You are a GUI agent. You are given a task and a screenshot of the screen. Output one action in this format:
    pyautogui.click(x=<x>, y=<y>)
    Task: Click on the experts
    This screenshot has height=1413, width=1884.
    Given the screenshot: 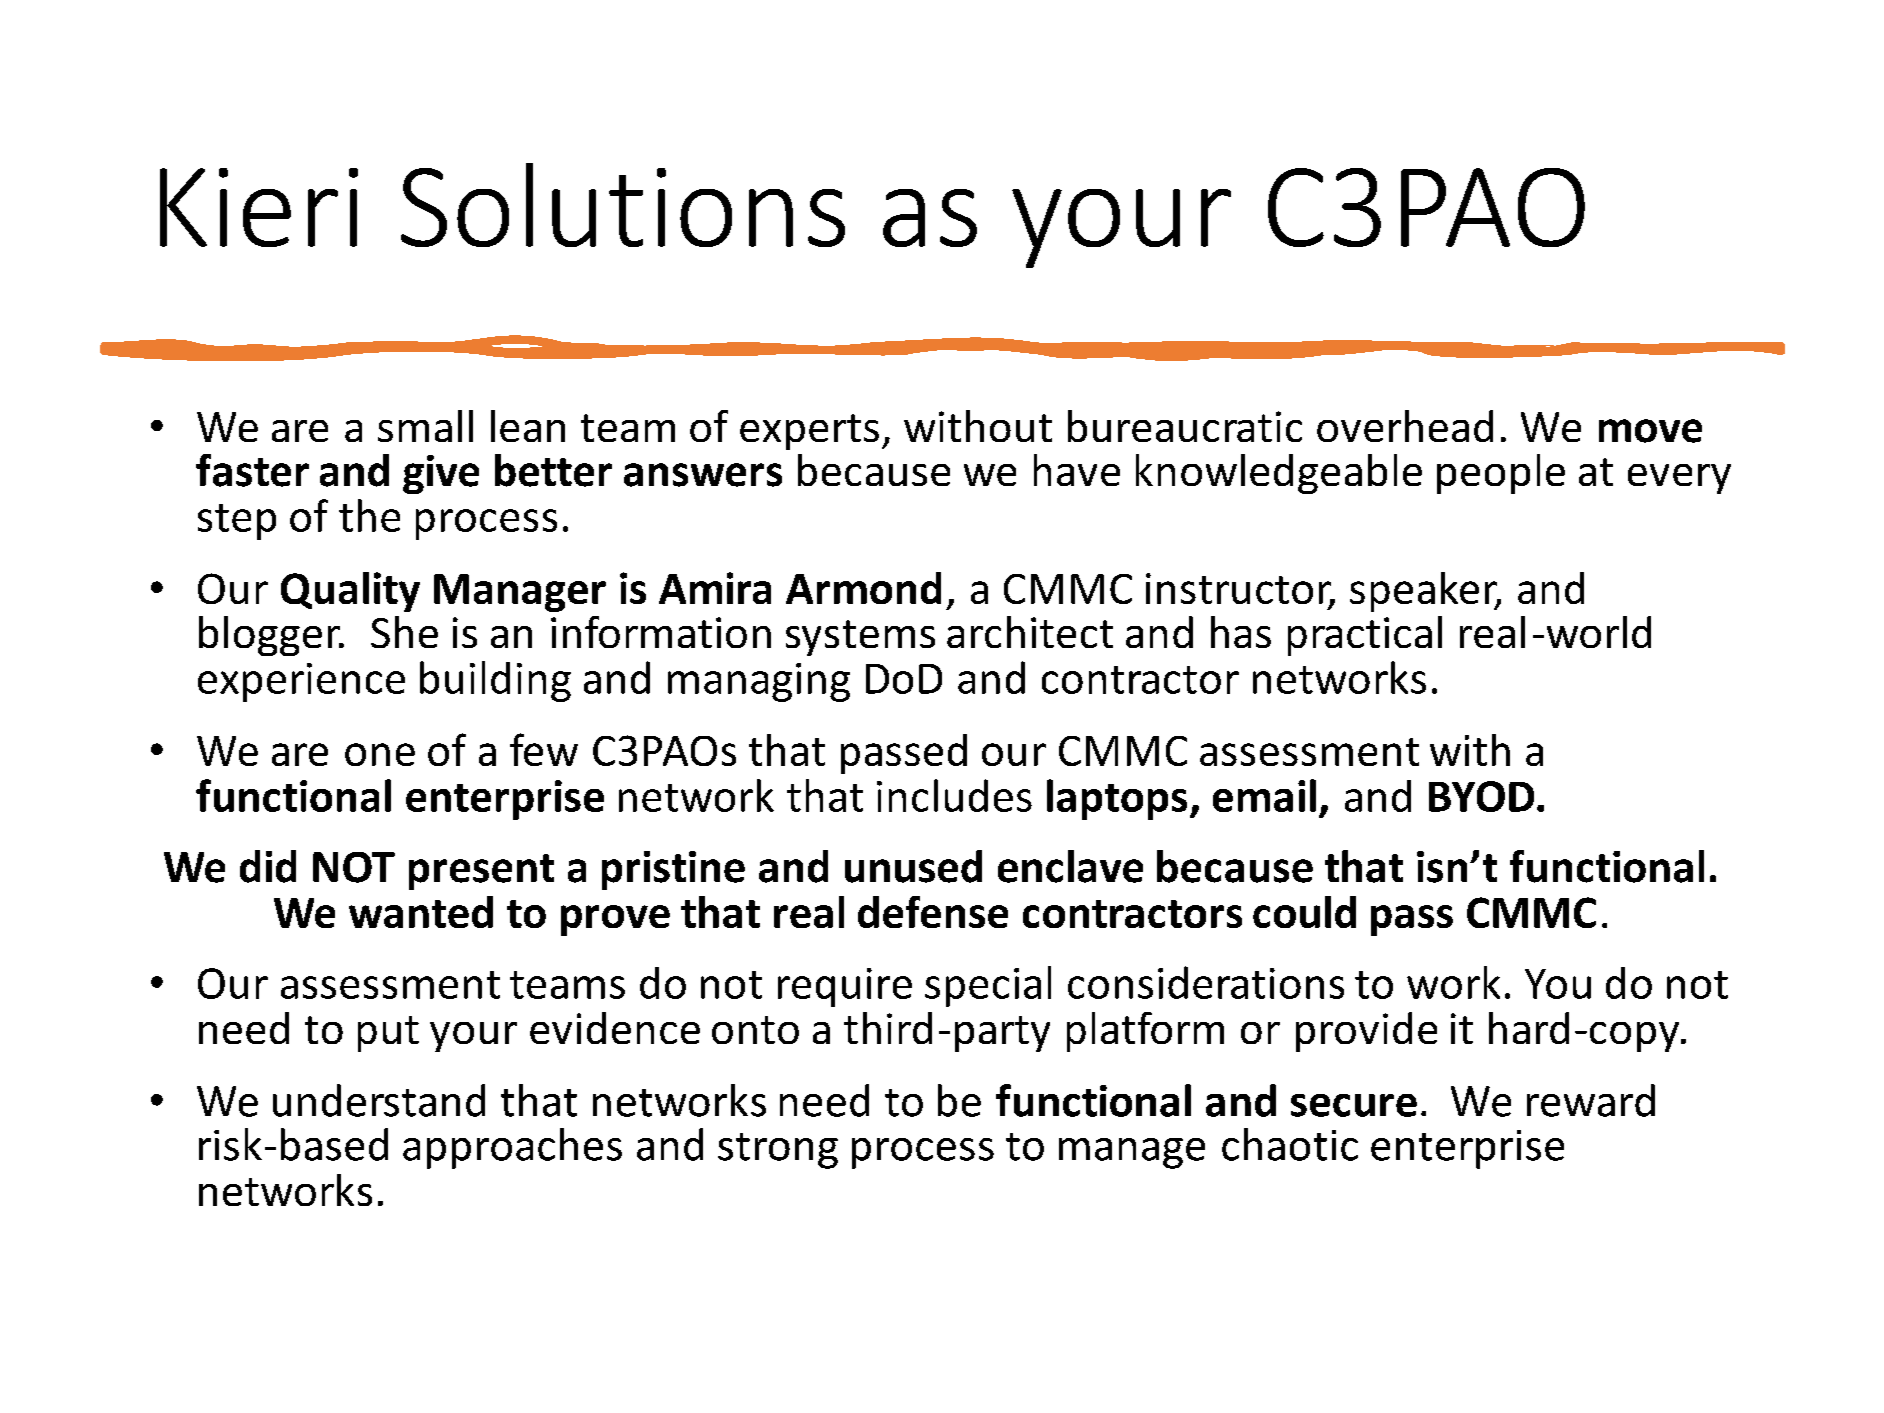 What is the action you would take?
    pyautogui.click(x=809, y=432)
